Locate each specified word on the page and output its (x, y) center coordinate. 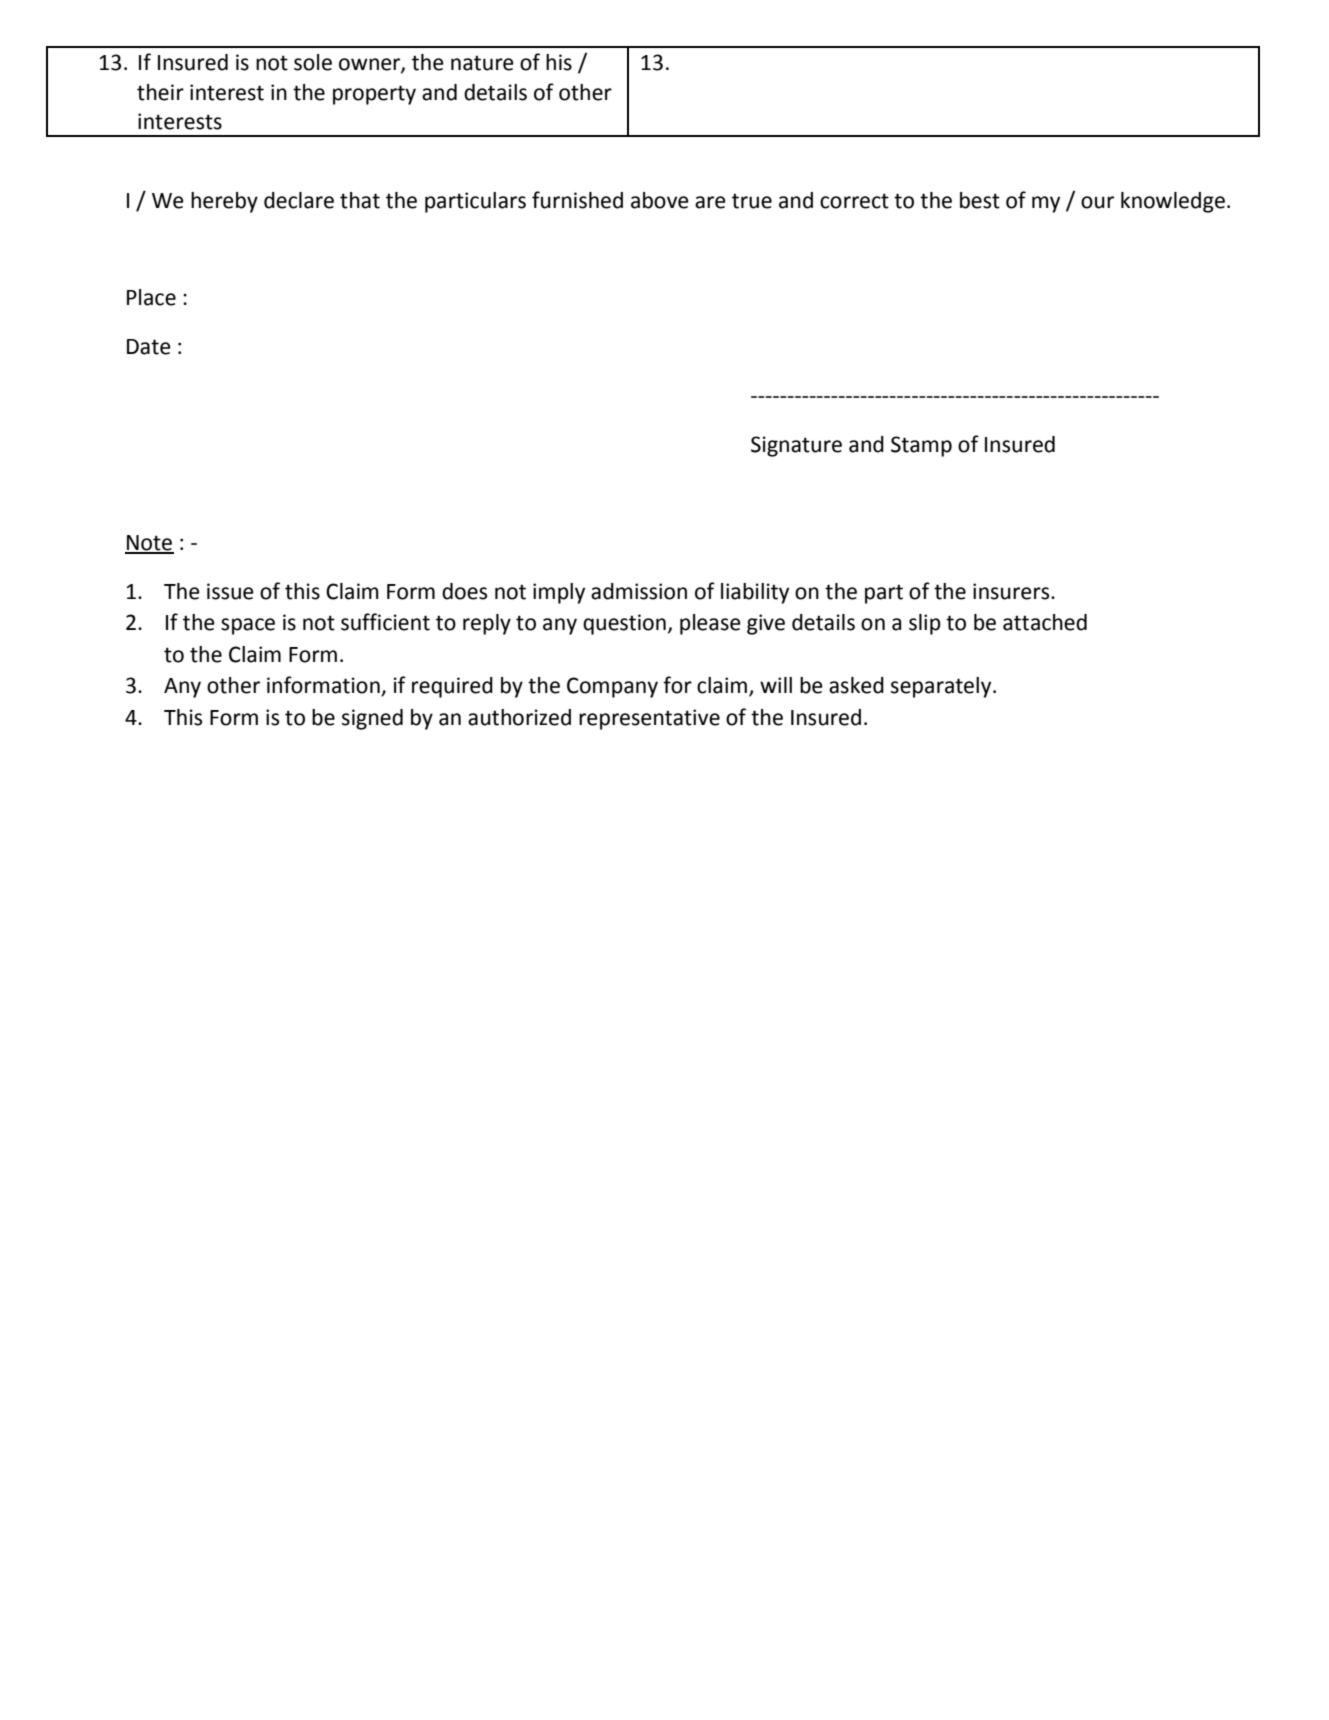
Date (149, 347)
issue (230, 591)
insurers (1012, 591)
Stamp (921, 446)
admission (639, 591)
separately (942, 687)
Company (612, 687)
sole (313, 62)
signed (372, 719)
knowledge (1173, 202)
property (374, 95)
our (1097, 202)
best (980, 200)
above (660, 200)
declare (299, 200)
